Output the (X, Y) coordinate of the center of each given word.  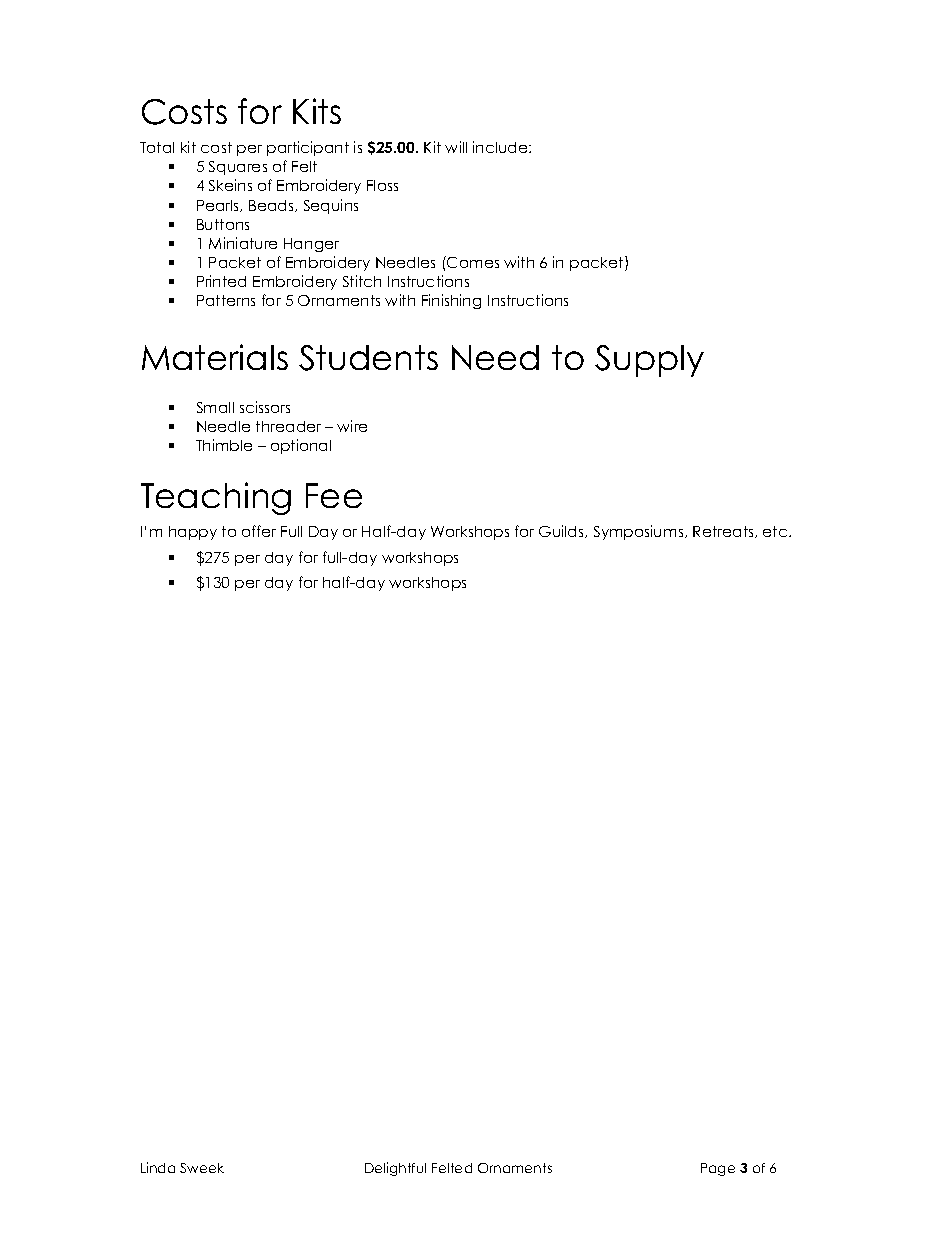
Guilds (563, 531)
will (456, 147)
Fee (334, 495)
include (501, 147)
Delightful (395, 1169)
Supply (649, 361)
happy (193, 533)
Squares (238, 168)
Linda (158, 1167)
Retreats (724, 532)
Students (368, 358)
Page (718, 1169)
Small (215, 407)
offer (259, 531)
